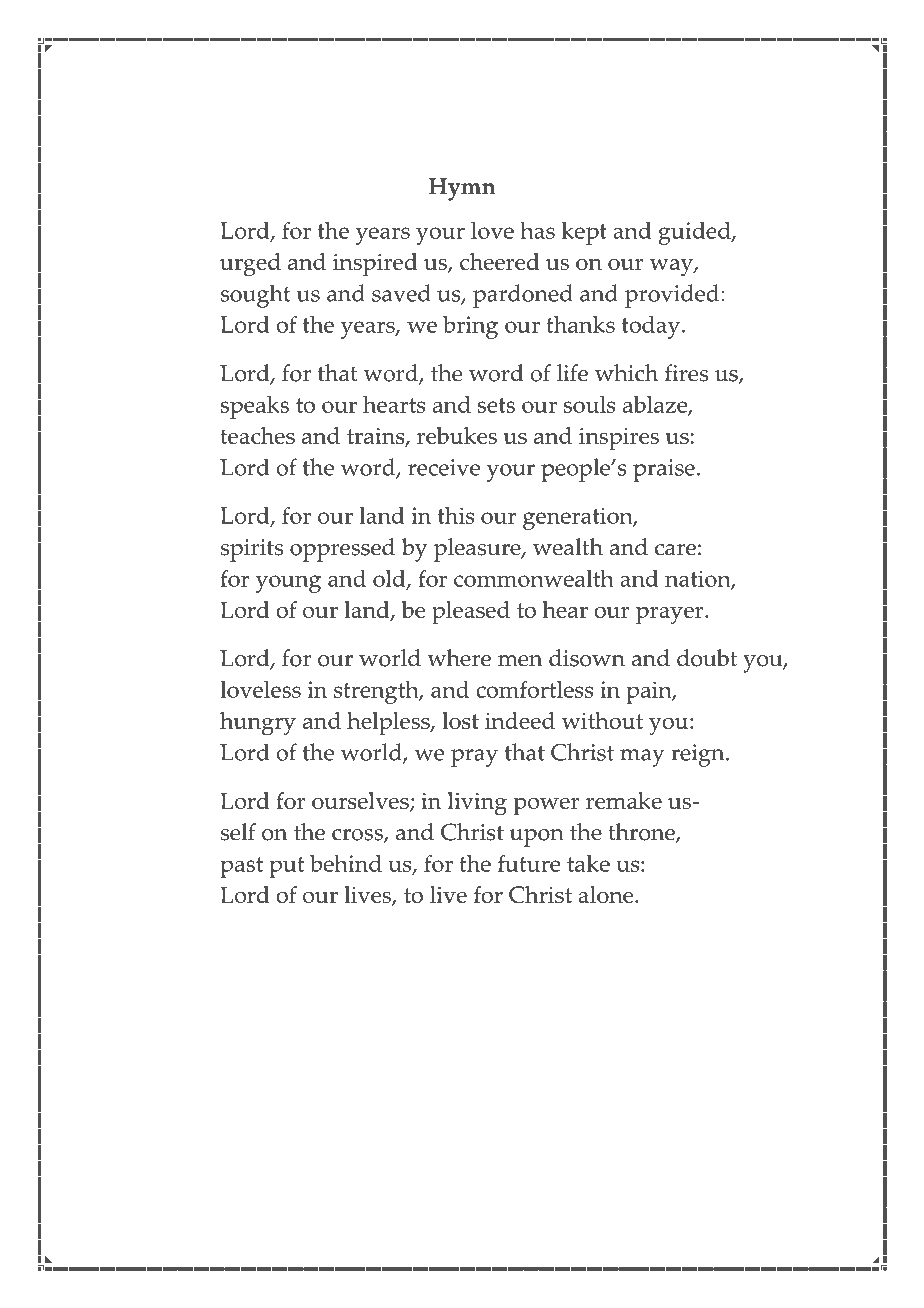  What do you see at coordinates (529, 863) in the screenshot?
I see `future` at bounding box center [529, 863].
